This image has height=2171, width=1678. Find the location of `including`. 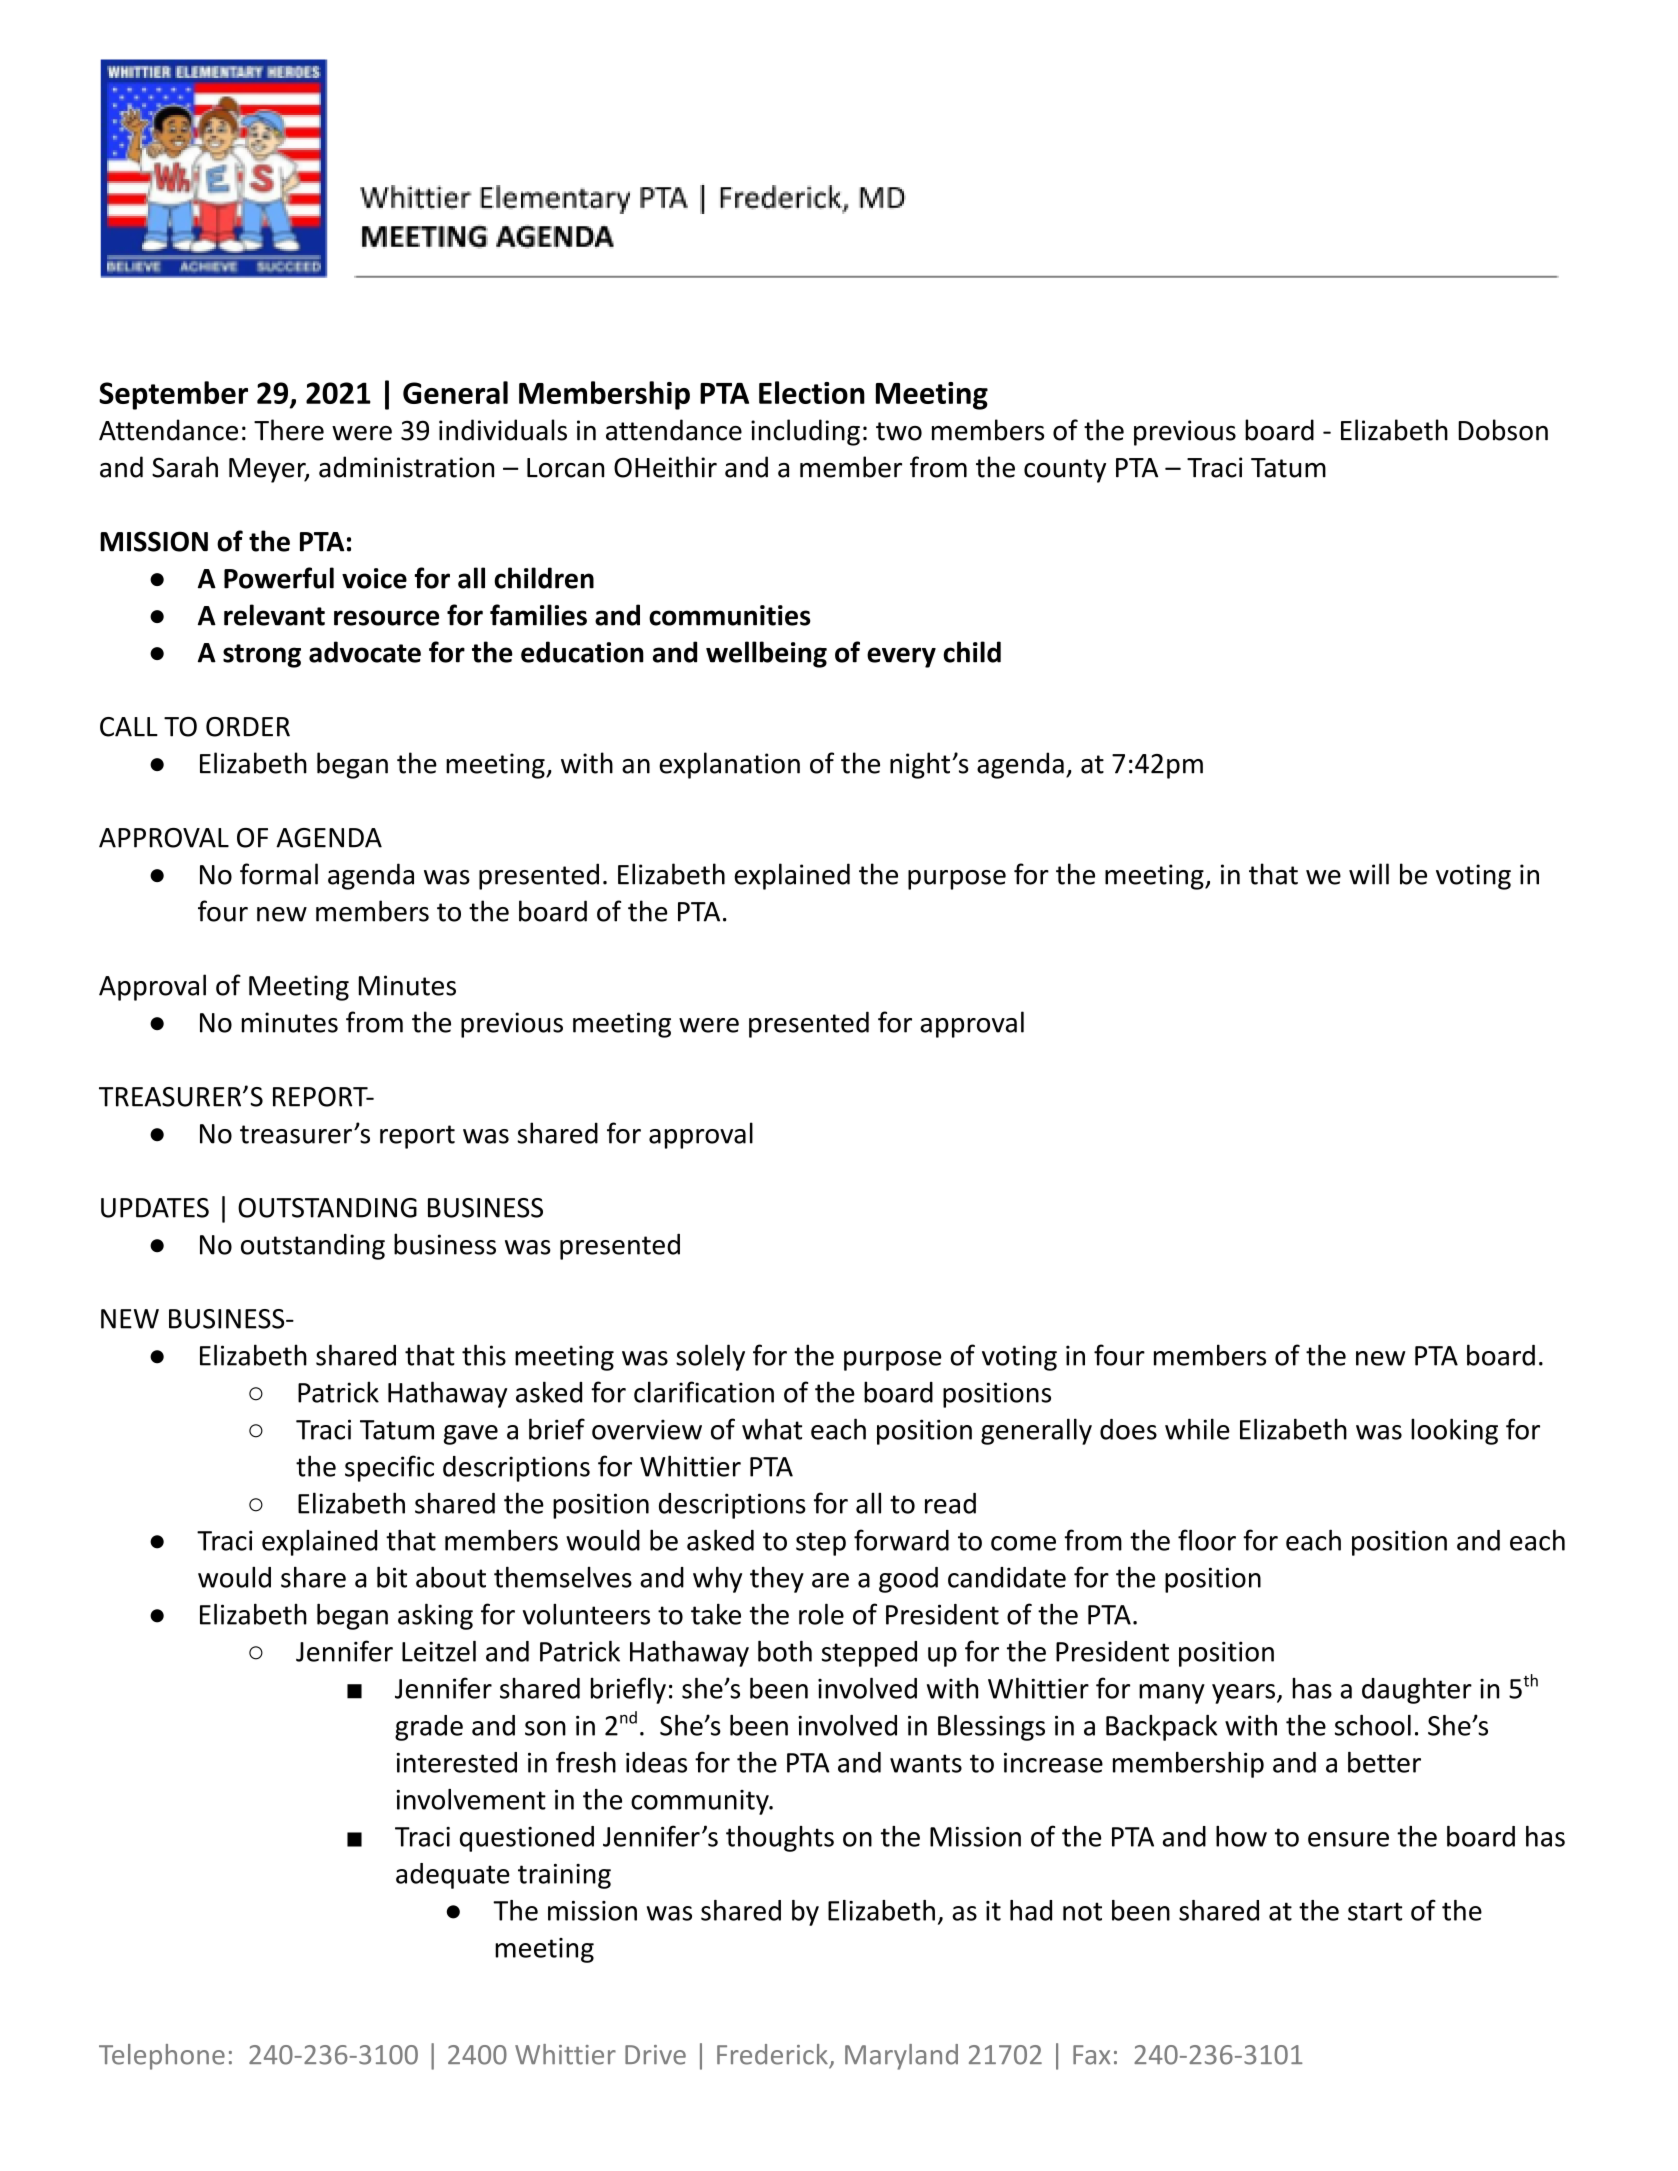

including is located at coordinates (805, 432).
